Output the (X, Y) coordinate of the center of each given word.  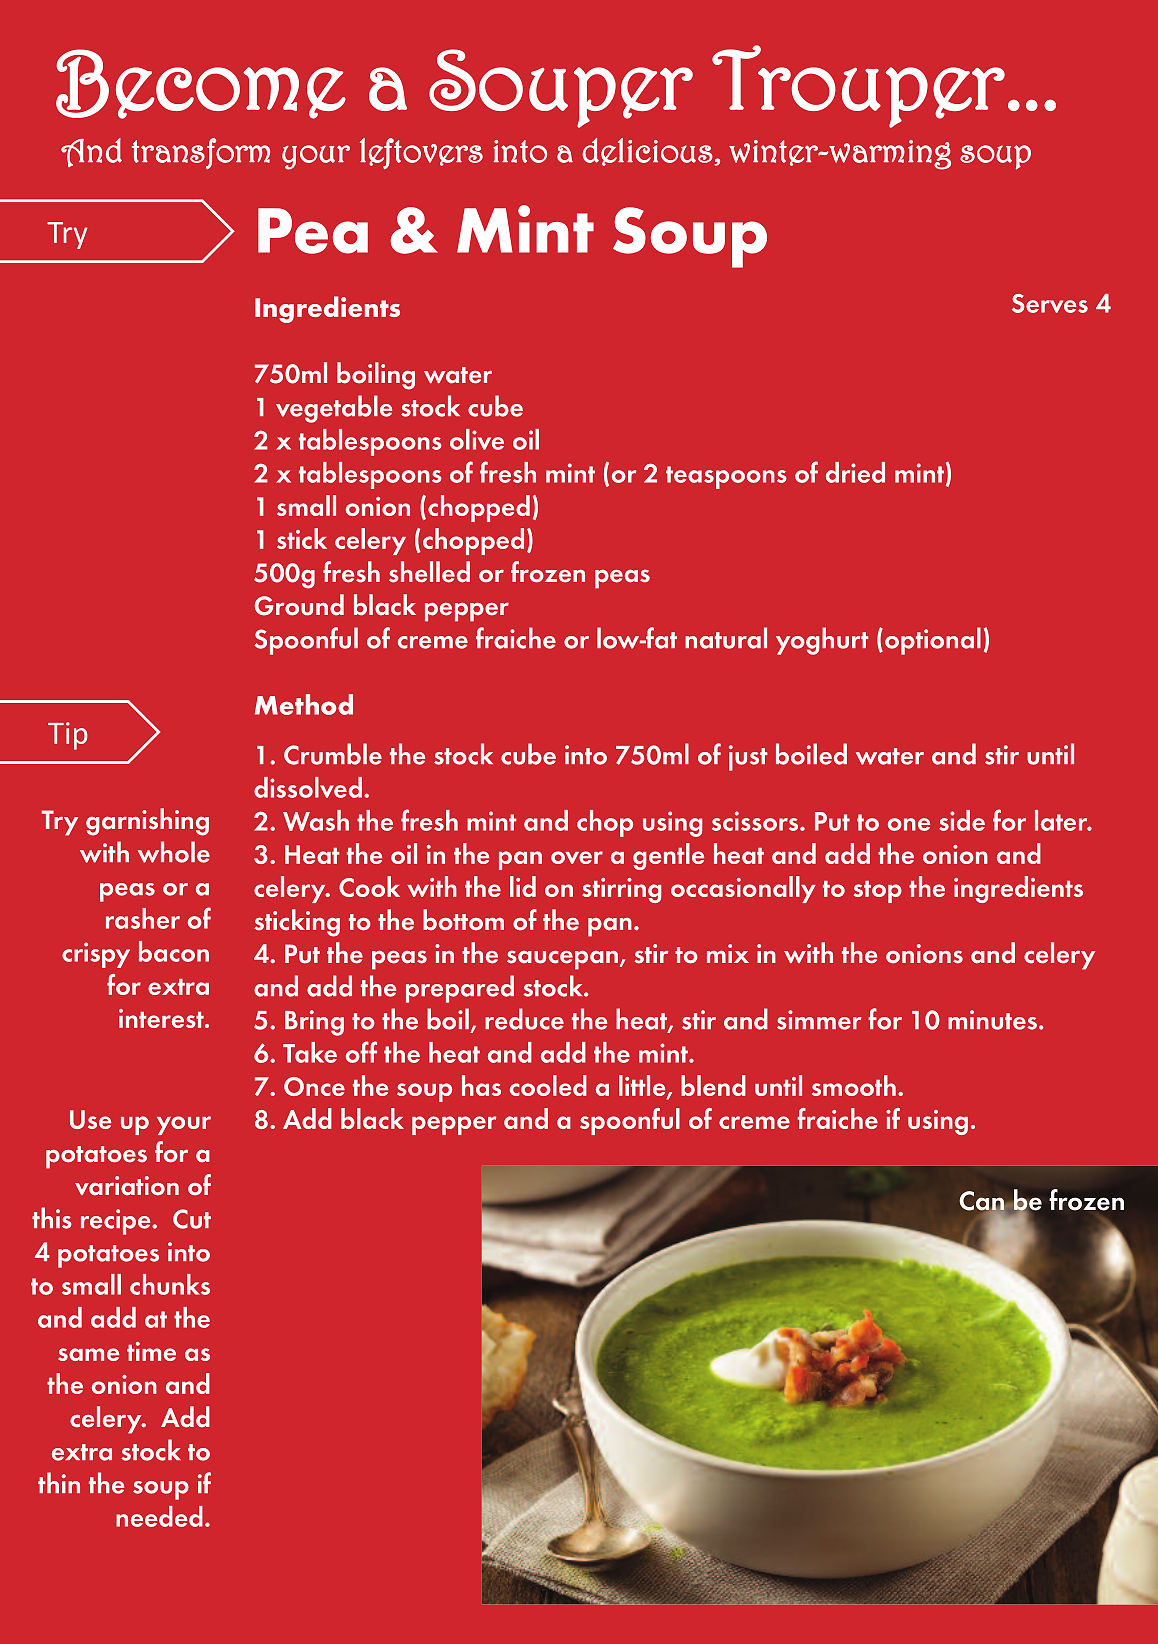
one (909, 824)
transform (201, 153)
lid (523, 886)
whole (174, 852)
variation (127, 1186)
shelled (429, 572)
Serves (1050, 303)
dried (855, 472)
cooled (548, 1085)
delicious (647, 152)
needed (159, 1516)
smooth (854, 1085)
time (151, 1351)
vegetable (334, 409)
